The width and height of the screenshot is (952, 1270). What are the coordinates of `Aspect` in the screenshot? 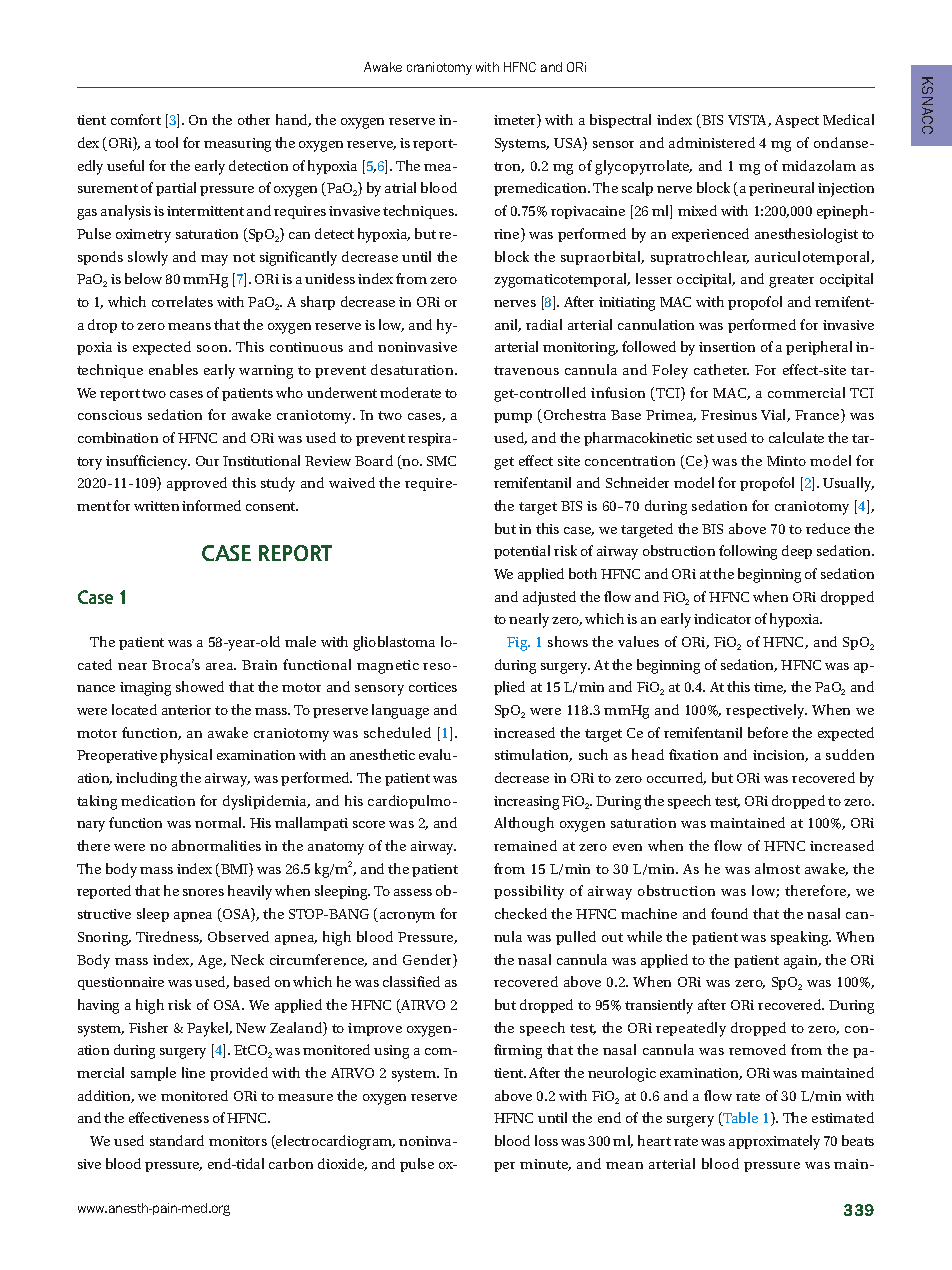 It's located at (797, 121).
